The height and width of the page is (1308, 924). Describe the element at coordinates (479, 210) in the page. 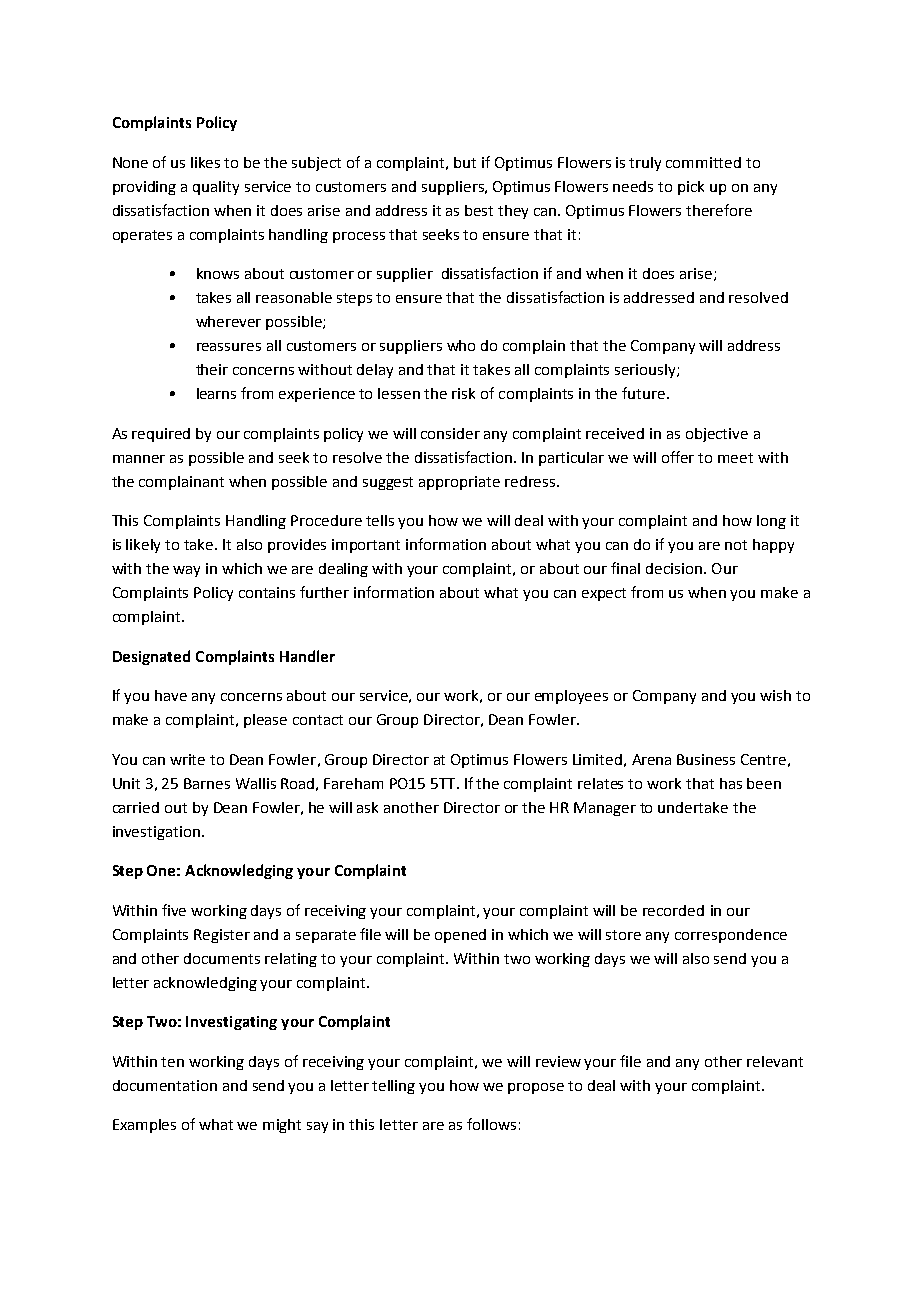

I see `best` at that location.
